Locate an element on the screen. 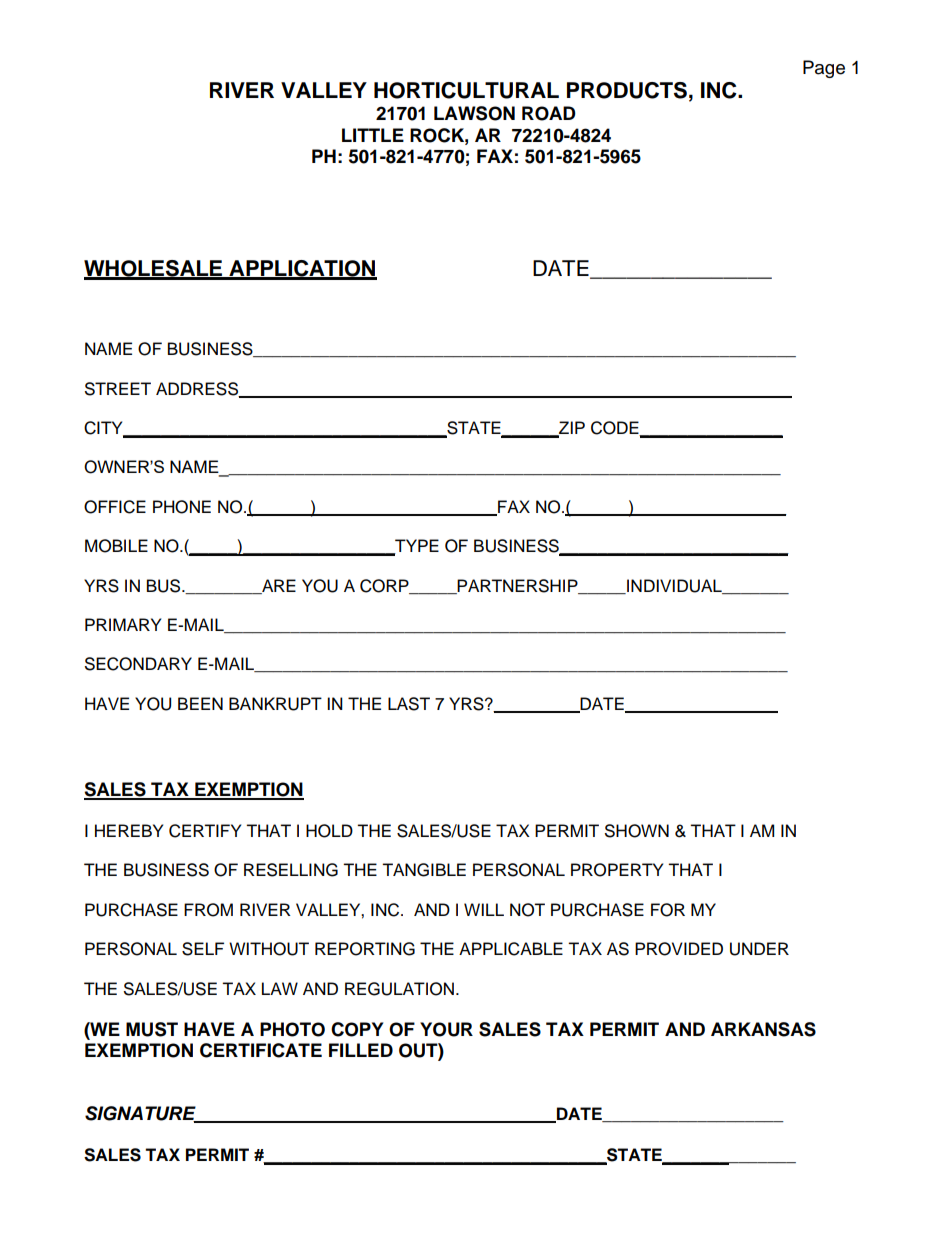 Image resolution: width=952 pixels, height=1233 pixels. HORTICULTURAL is located at coordinates (466, 90).
